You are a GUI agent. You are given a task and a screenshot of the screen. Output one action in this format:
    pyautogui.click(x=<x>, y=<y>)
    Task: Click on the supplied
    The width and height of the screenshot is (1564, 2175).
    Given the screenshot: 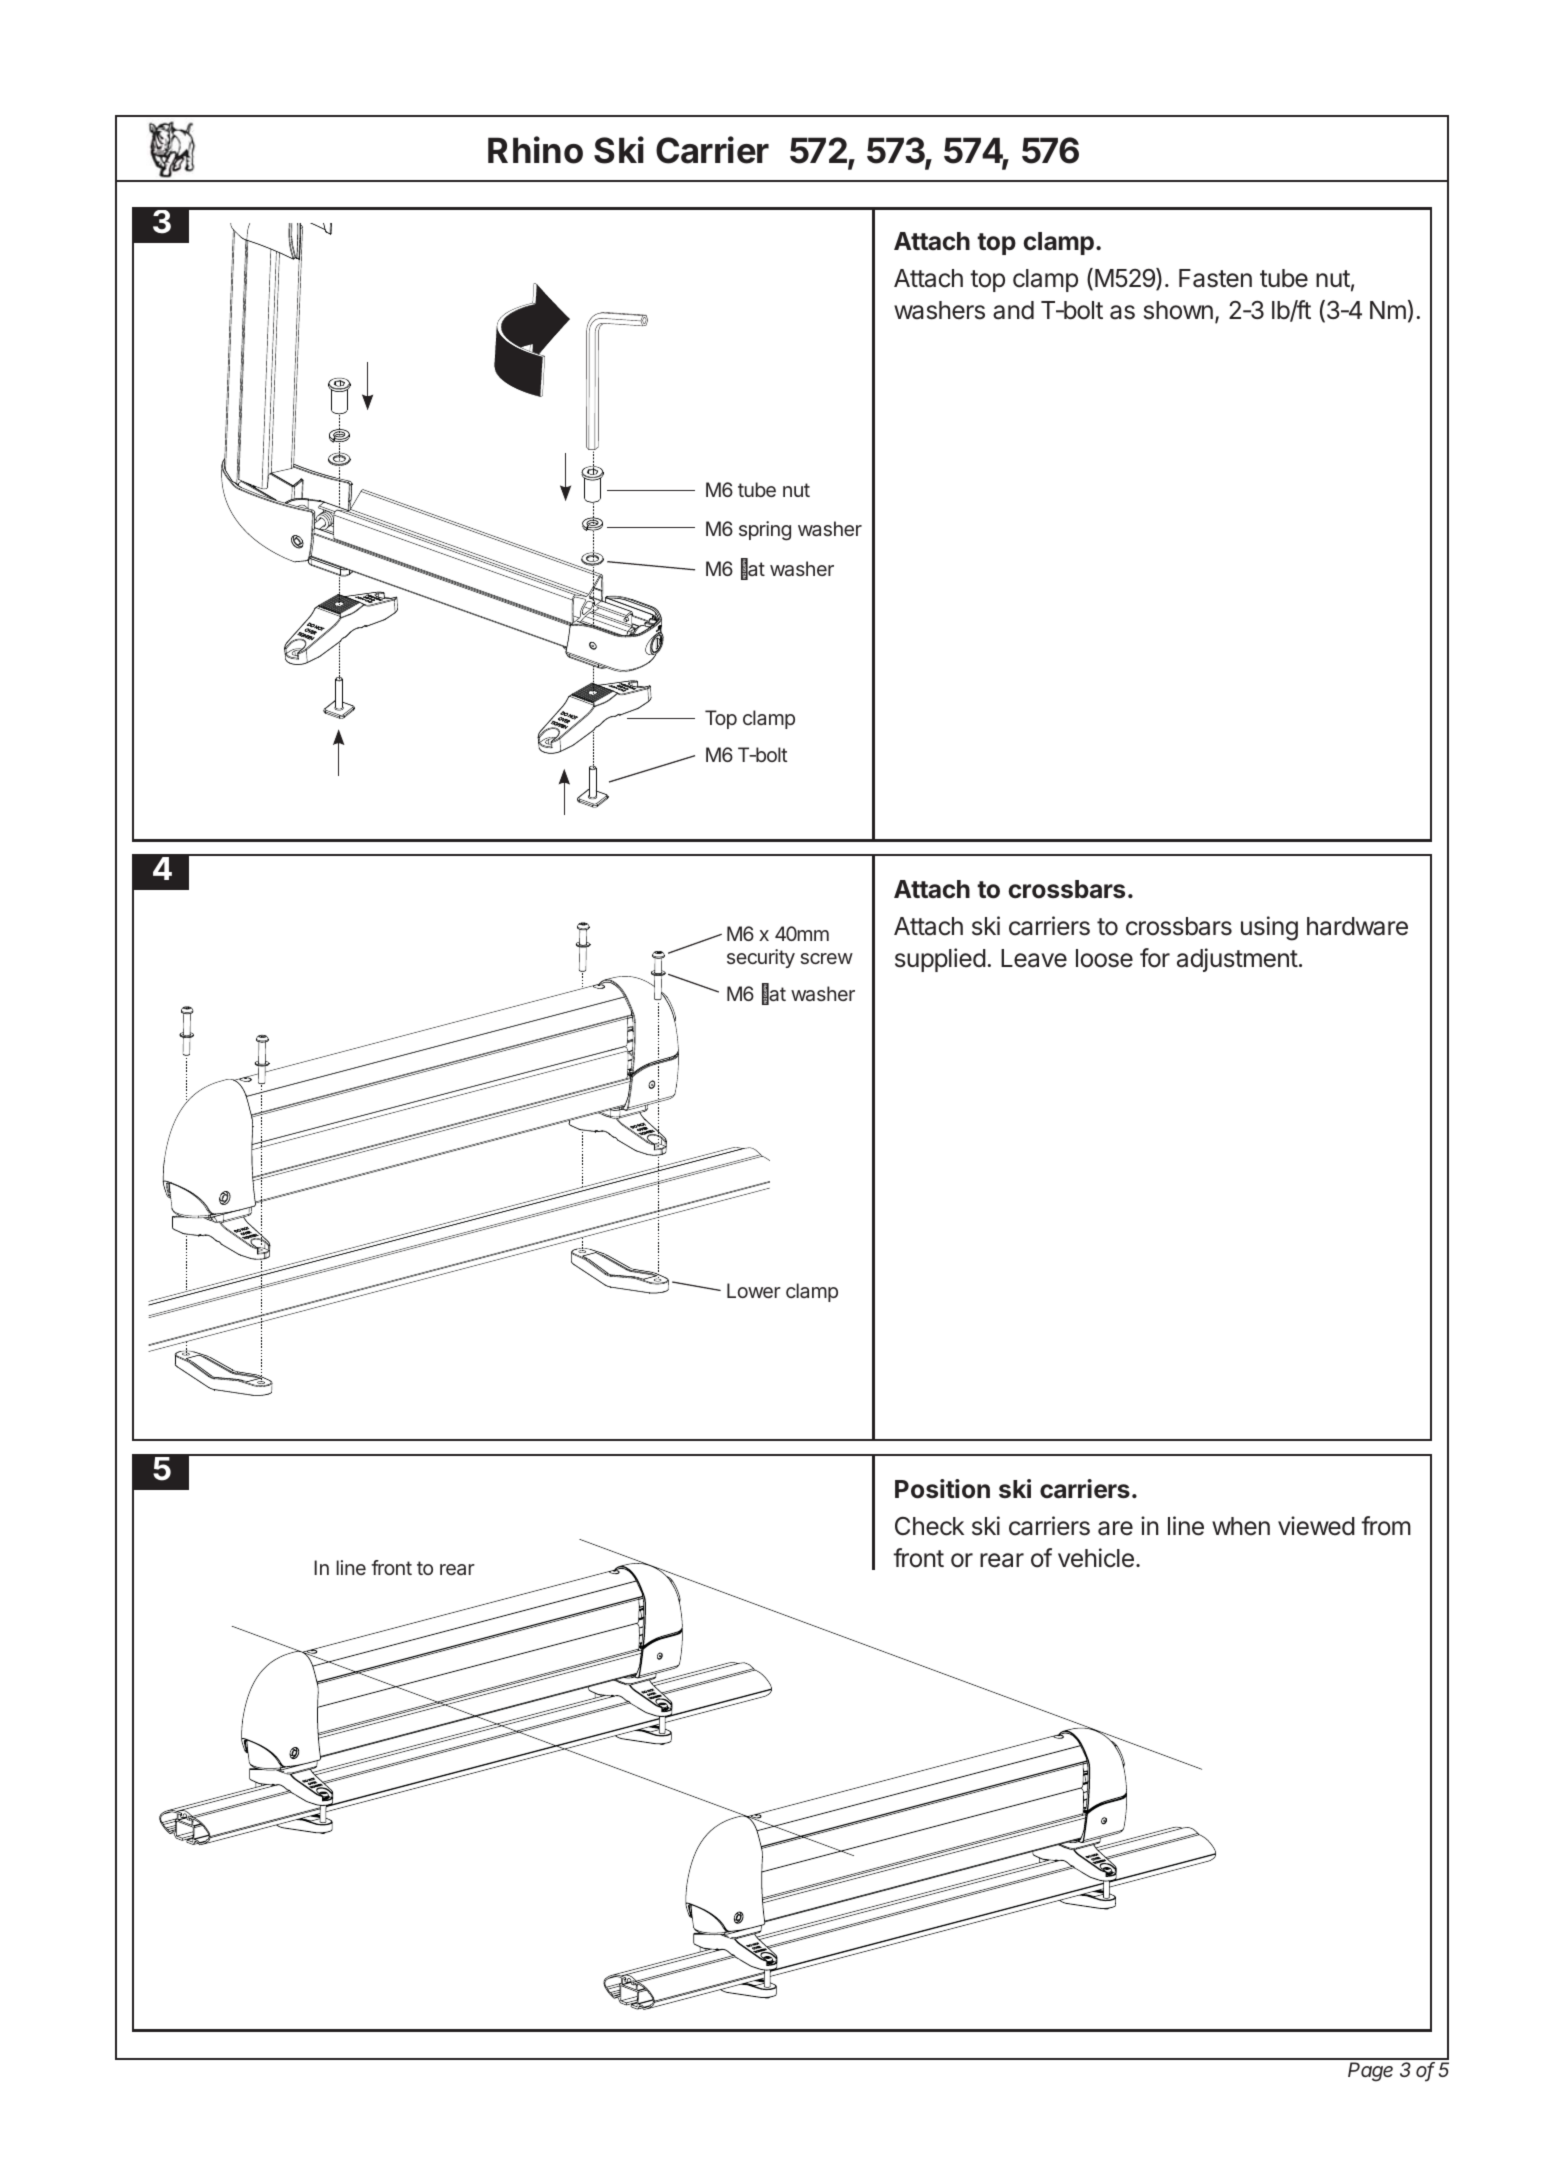 What is the action you would take?
    pyautogui.click(x=940, y=960)
